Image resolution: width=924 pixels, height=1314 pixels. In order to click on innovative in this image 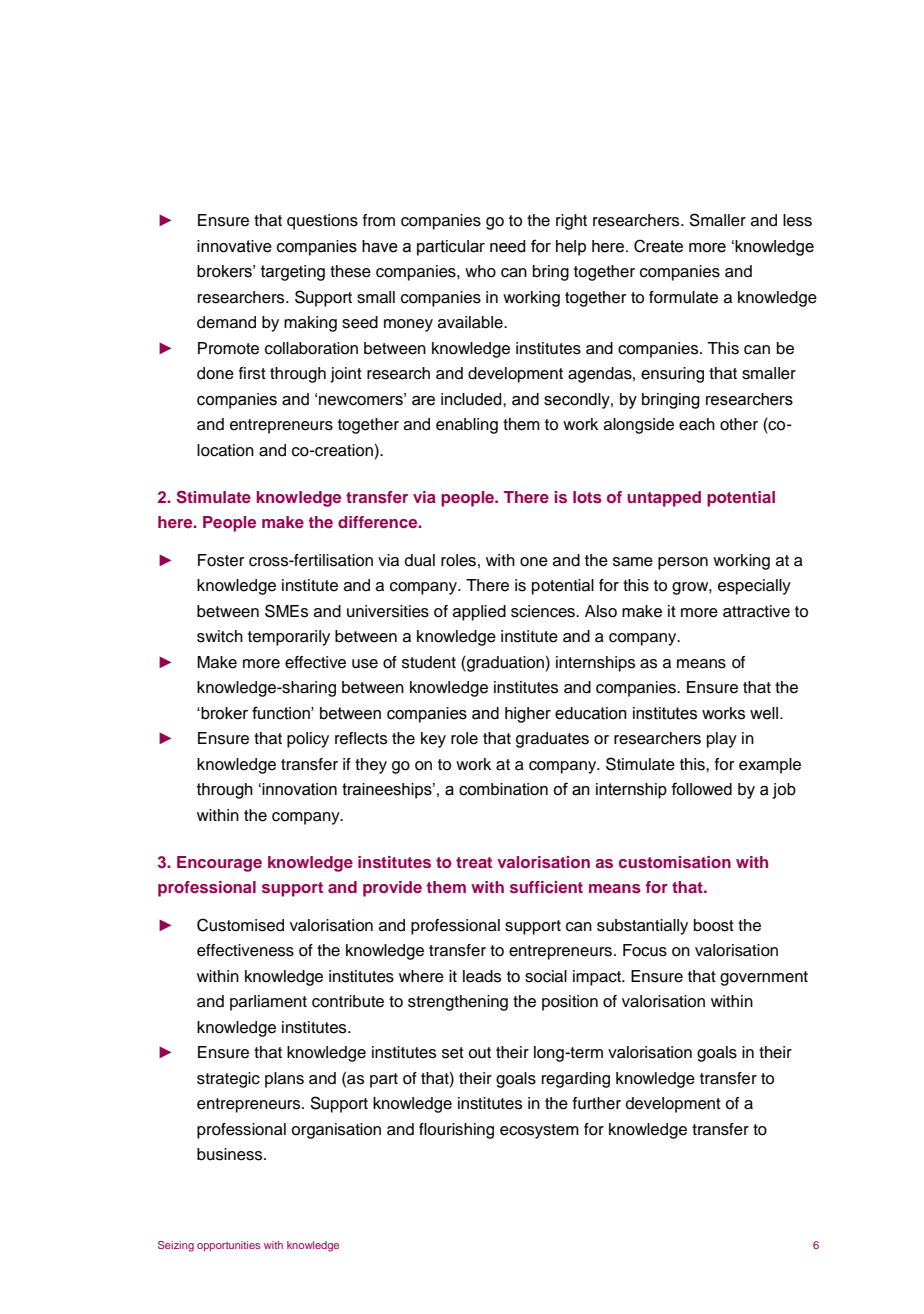, I will do `click(234, 246)`.
